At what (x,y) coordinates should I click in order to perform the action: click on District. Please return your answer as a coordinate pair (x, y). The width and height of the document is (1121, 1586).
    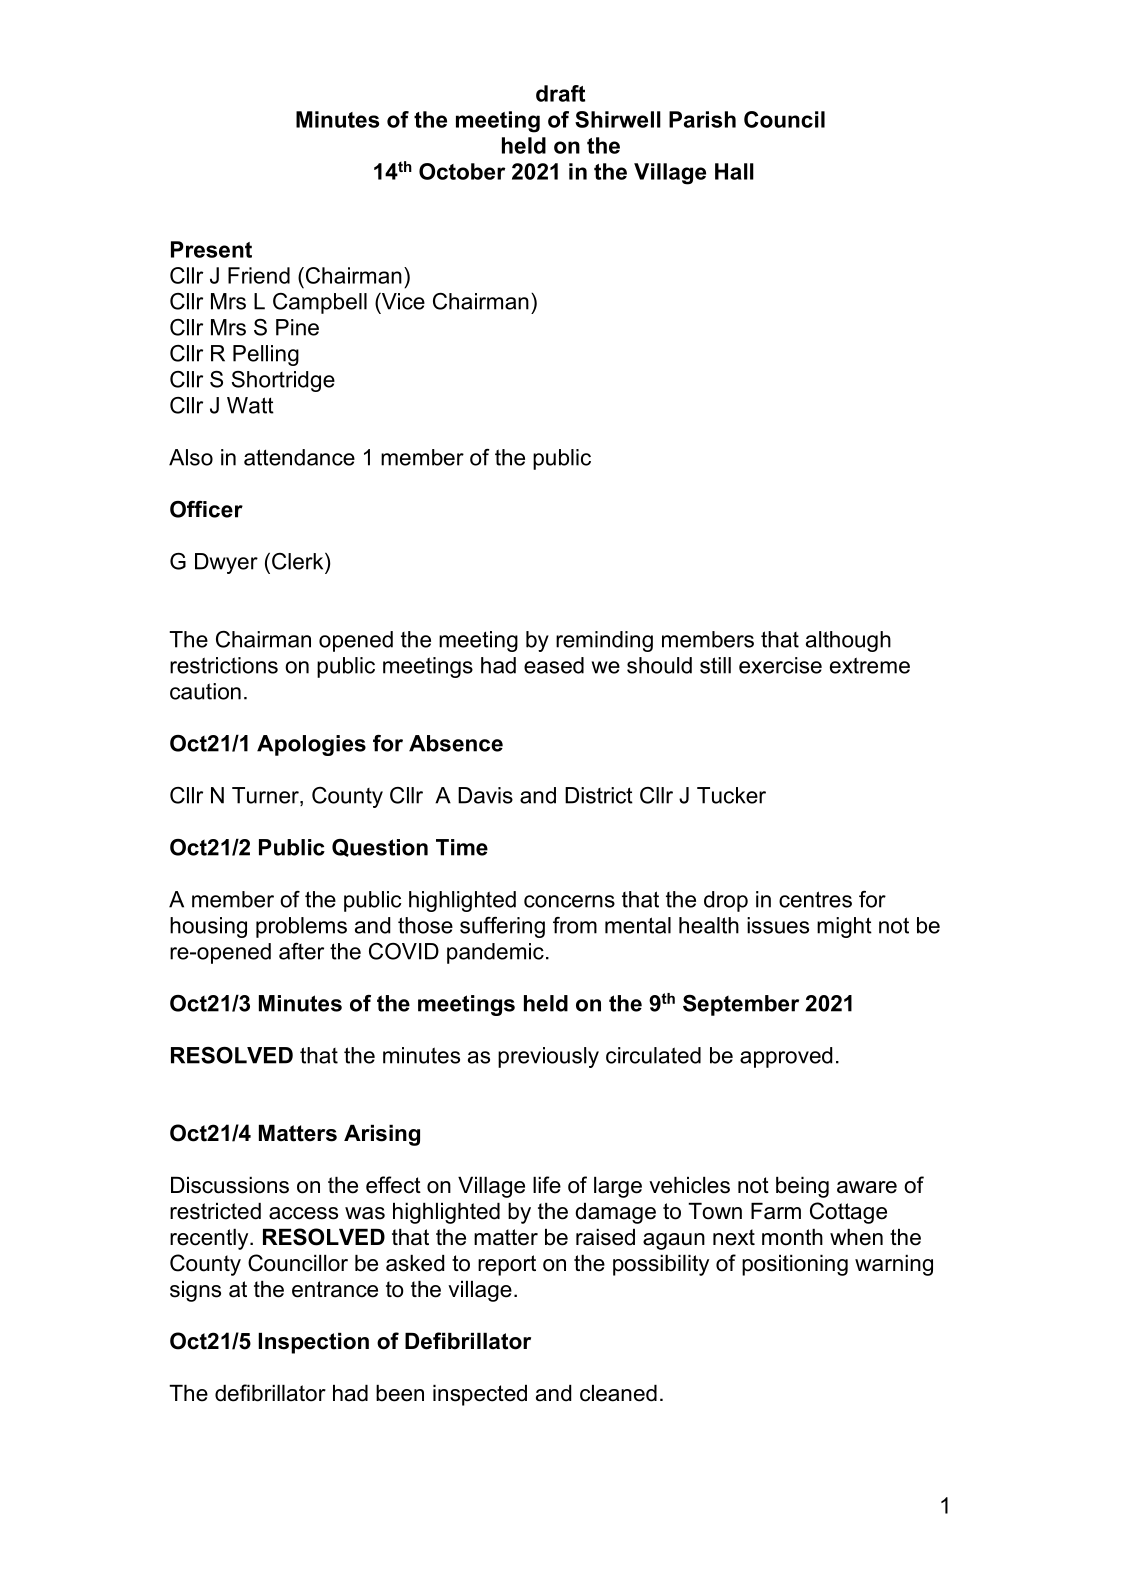
    Looking at the image, I should click on (599, 795).
